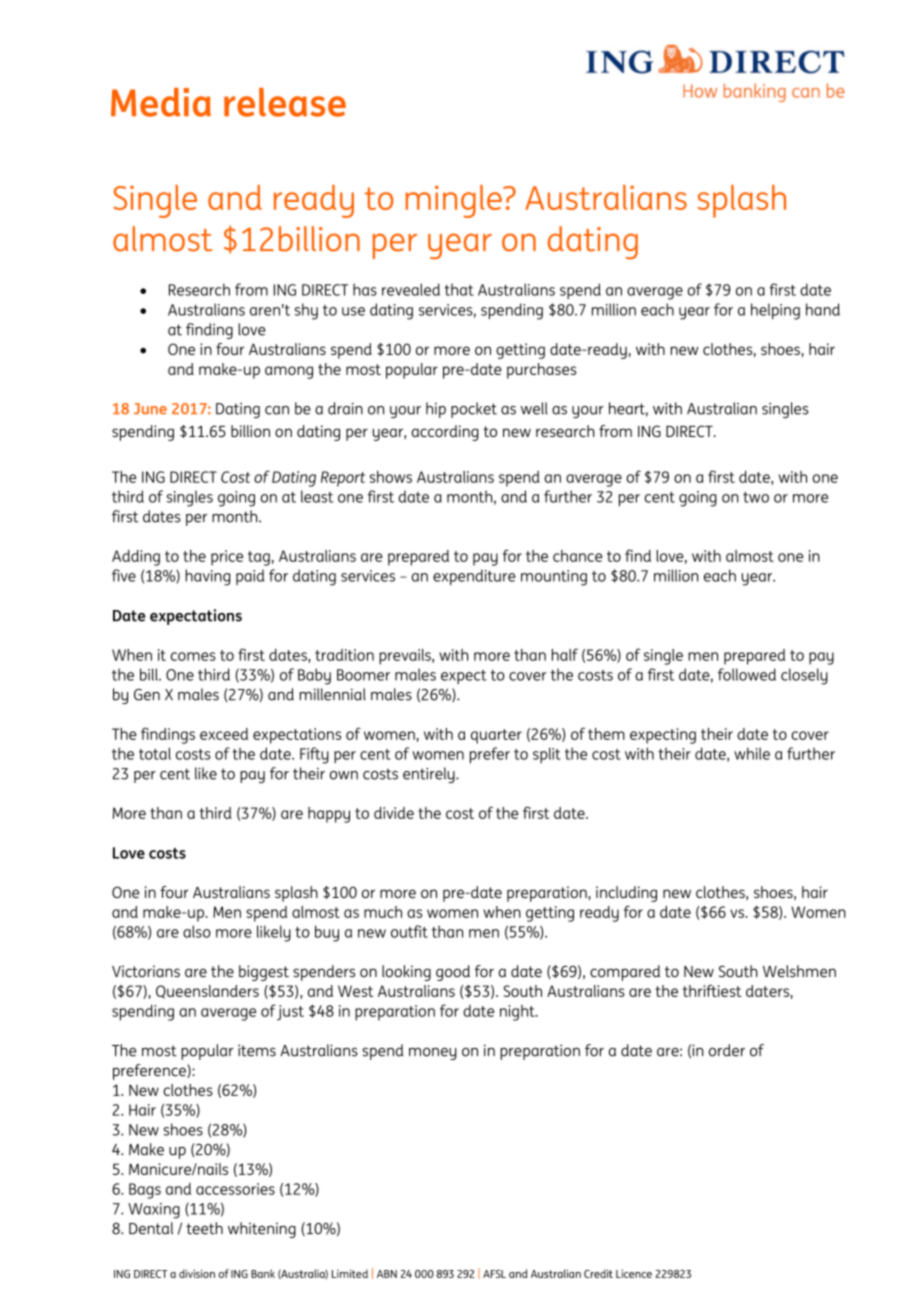 This screenshot has width=924, height=1308. What do you see at coordinates (433, 1054) in the screenshot?
I see `money` at bounding box center [433, 1054].
